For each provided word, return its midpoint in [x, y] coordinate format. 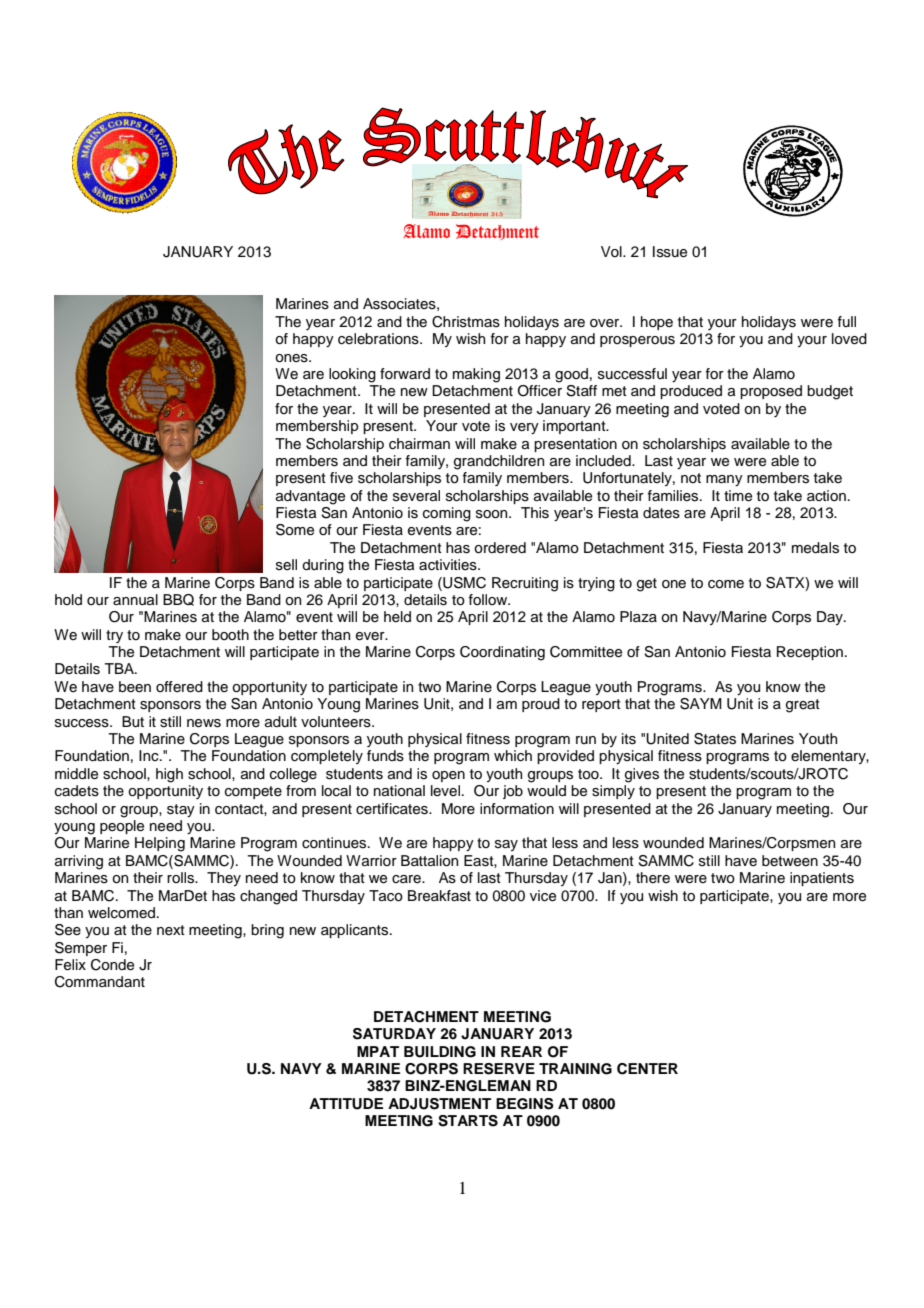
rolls [182, 878]
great [803, 706]
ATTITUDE [346, 1104]
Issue [670, 252]
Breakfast [439, 896]
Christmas [466, 322]
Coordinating [502, 653]
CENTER [647, 1069]
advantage [310, 497]
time [738, 496]
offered [179, 687]
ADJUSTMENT [439, 1104]
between [790, 861]
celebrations [379, 339]
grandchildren [499, 462]
